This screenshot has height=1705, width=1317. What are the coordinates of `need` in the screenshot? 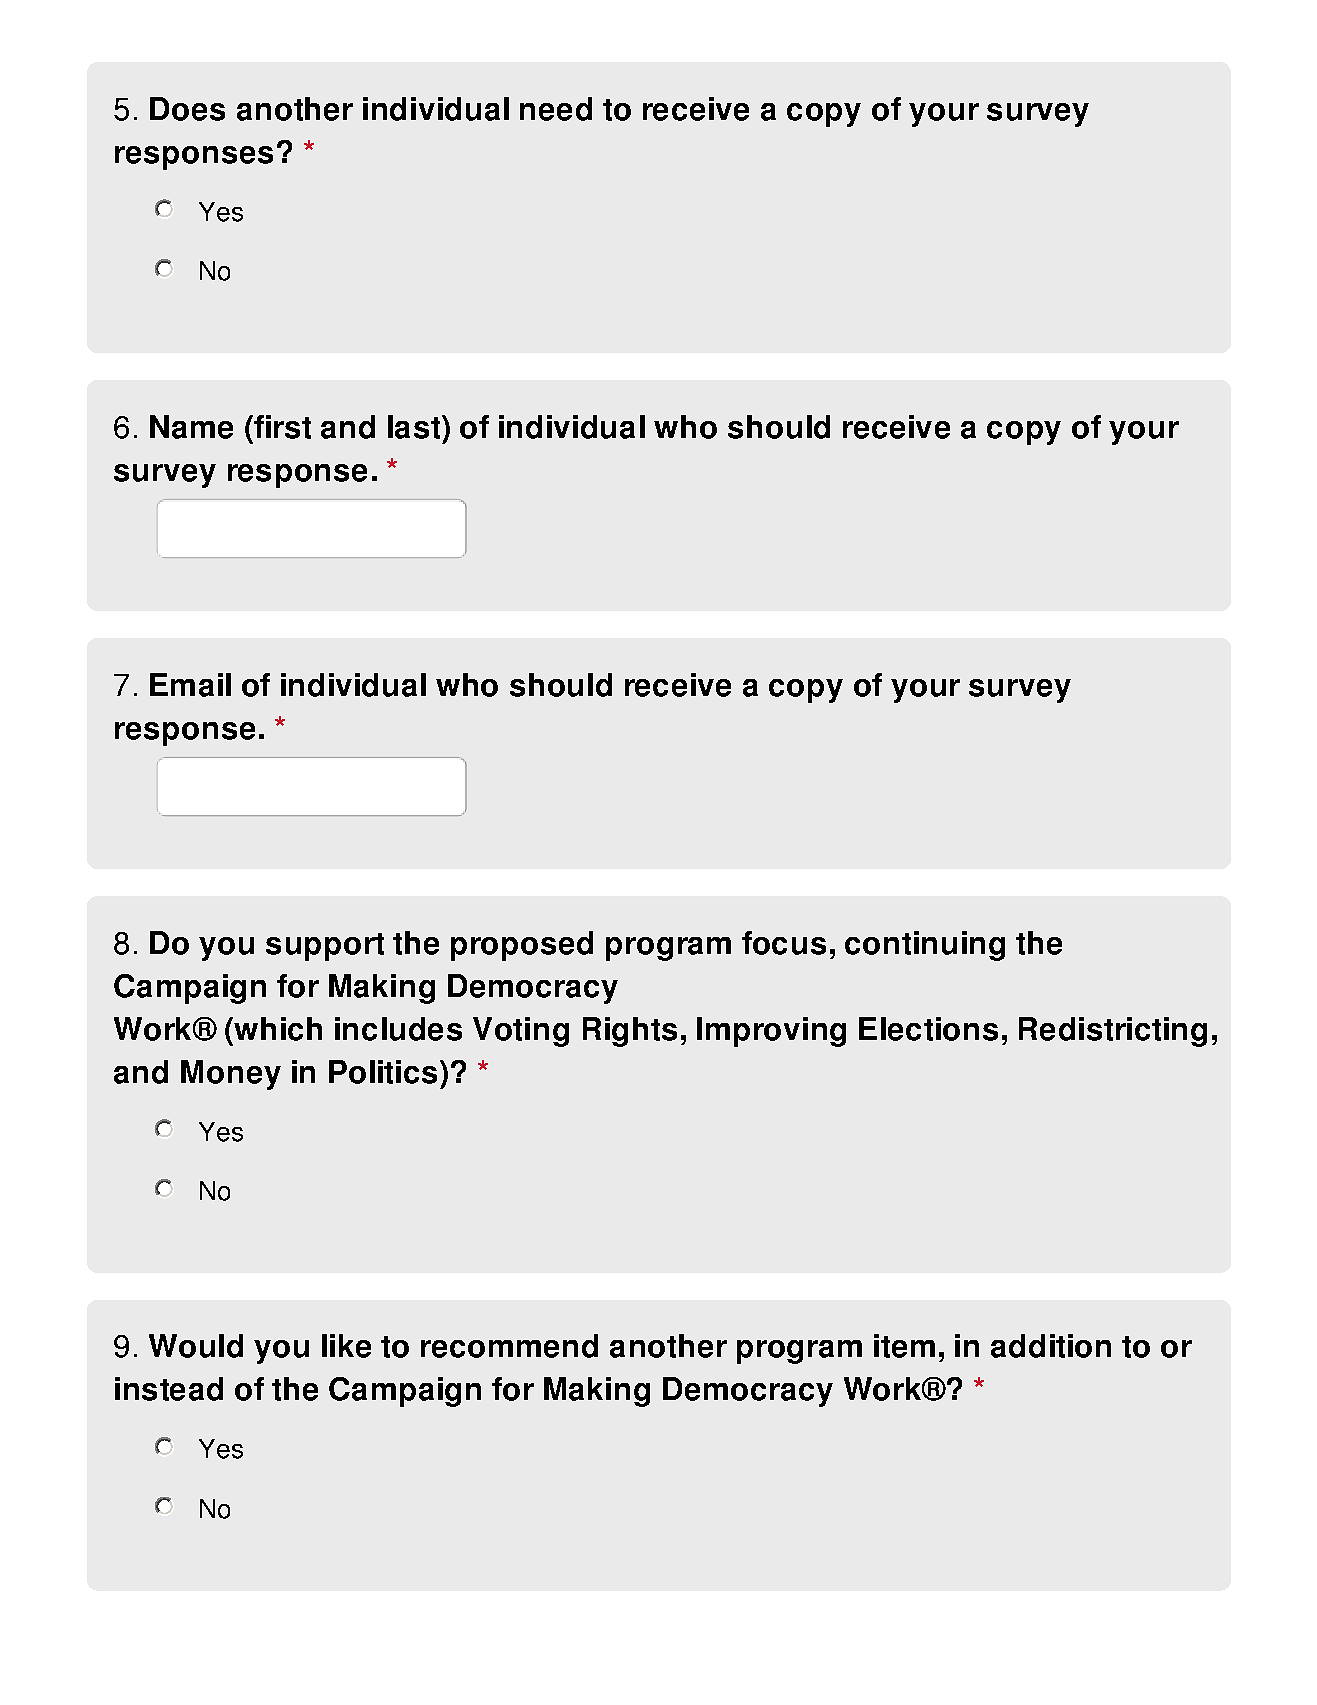 It's located at (556, 109).
